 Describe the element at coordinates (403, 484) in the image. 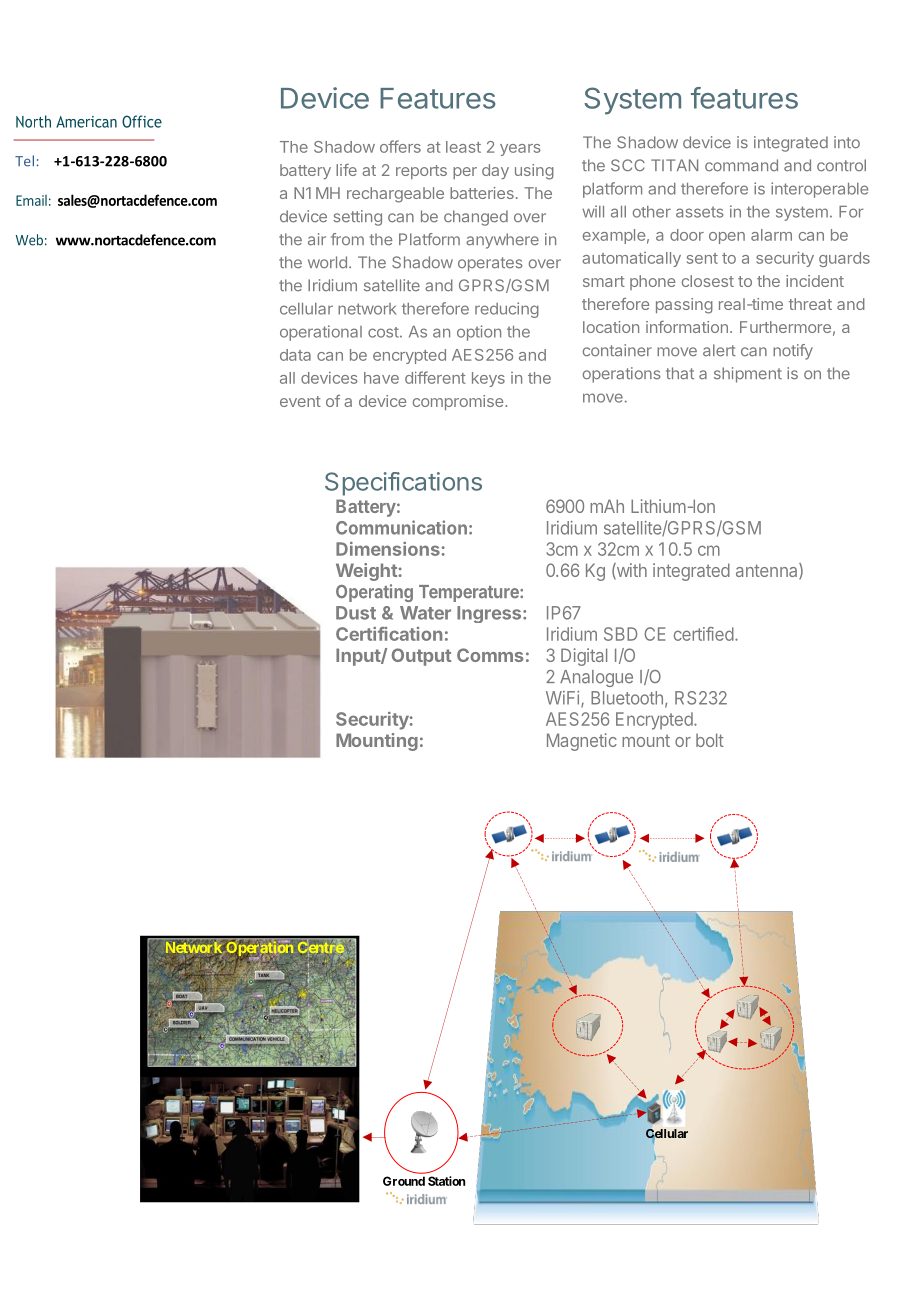

I see `Specifications` at that location.
